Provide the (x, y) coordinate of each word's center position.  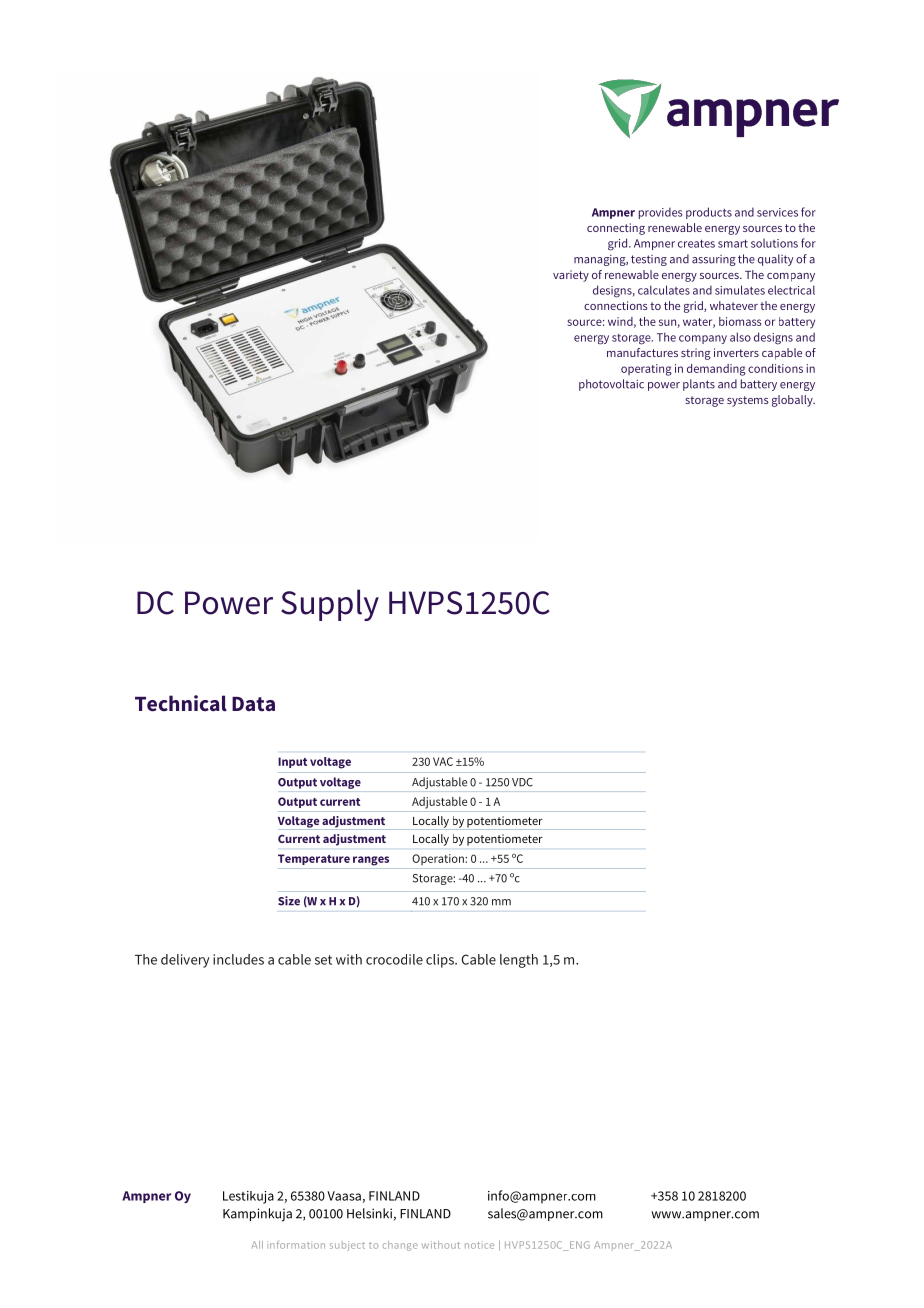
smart (733, 243)
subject (347, 1246)
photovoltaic (611, 385)
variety (571, 276)
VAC (443, 761)
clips (441, 961)
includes (238, 959)
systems (748, 401)
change (400, 1246)
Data (253, 704)
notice (479, 1245)
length (519, 961)
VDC (522, 782)
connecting (616, 229)
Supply (330, 605)
